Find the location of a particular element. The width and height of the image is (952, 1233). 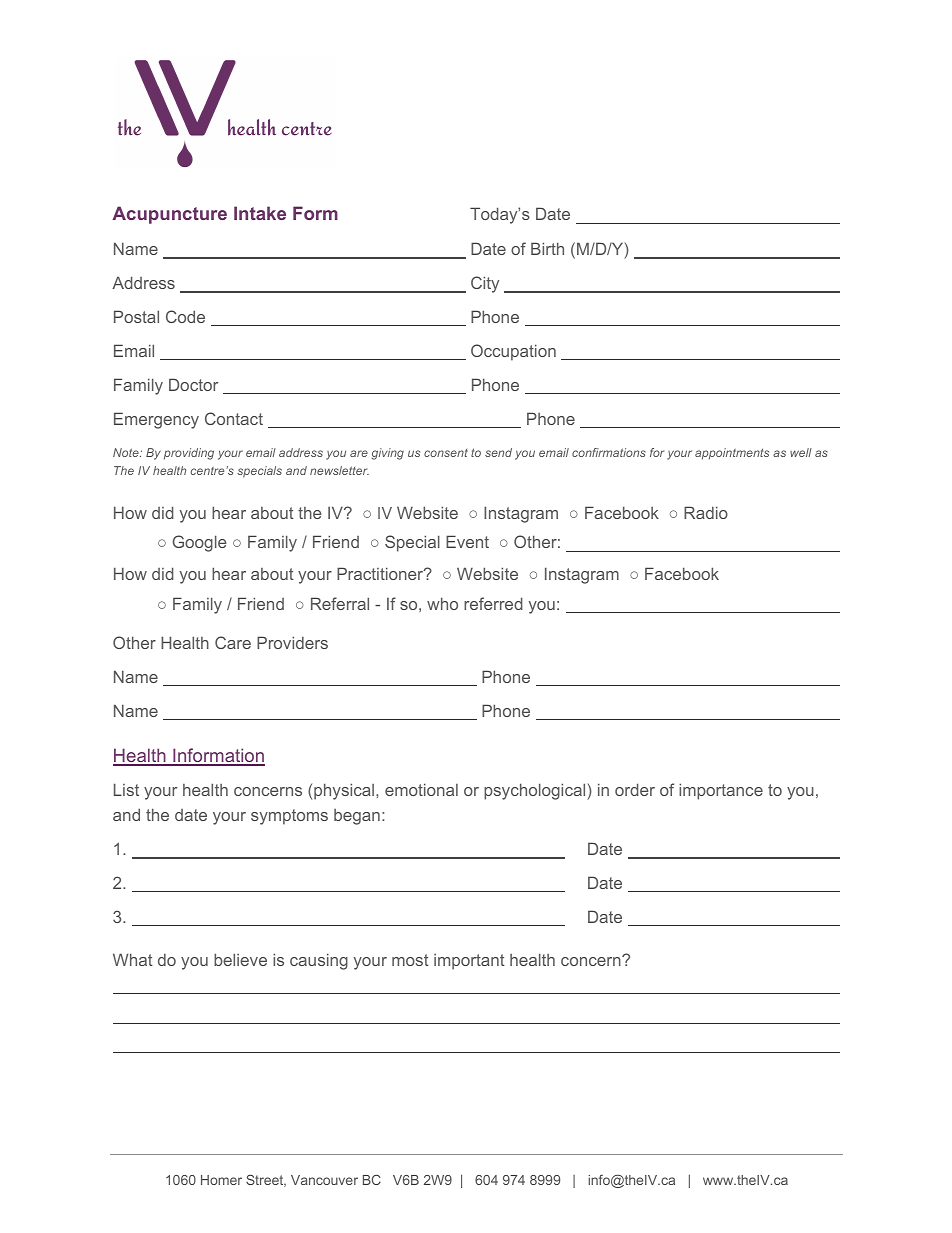

Radio is located at coordinates (706, 512).
